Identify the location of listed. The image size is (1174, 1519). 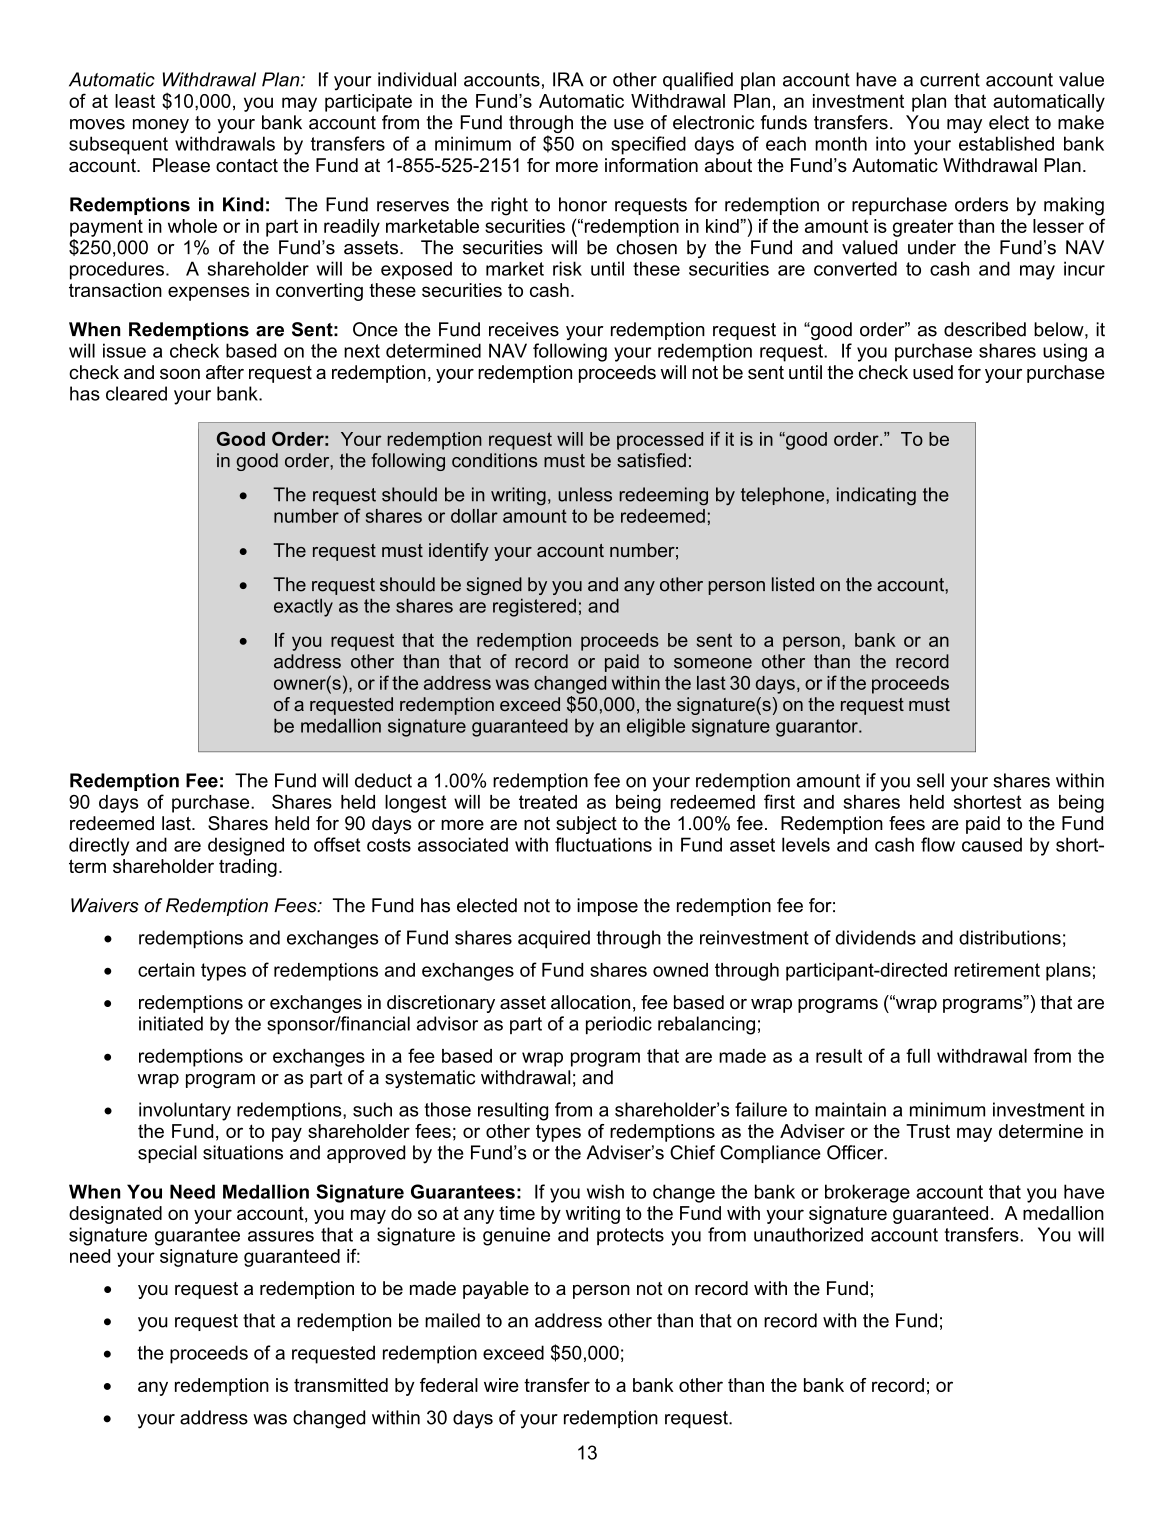
(793, 584).
